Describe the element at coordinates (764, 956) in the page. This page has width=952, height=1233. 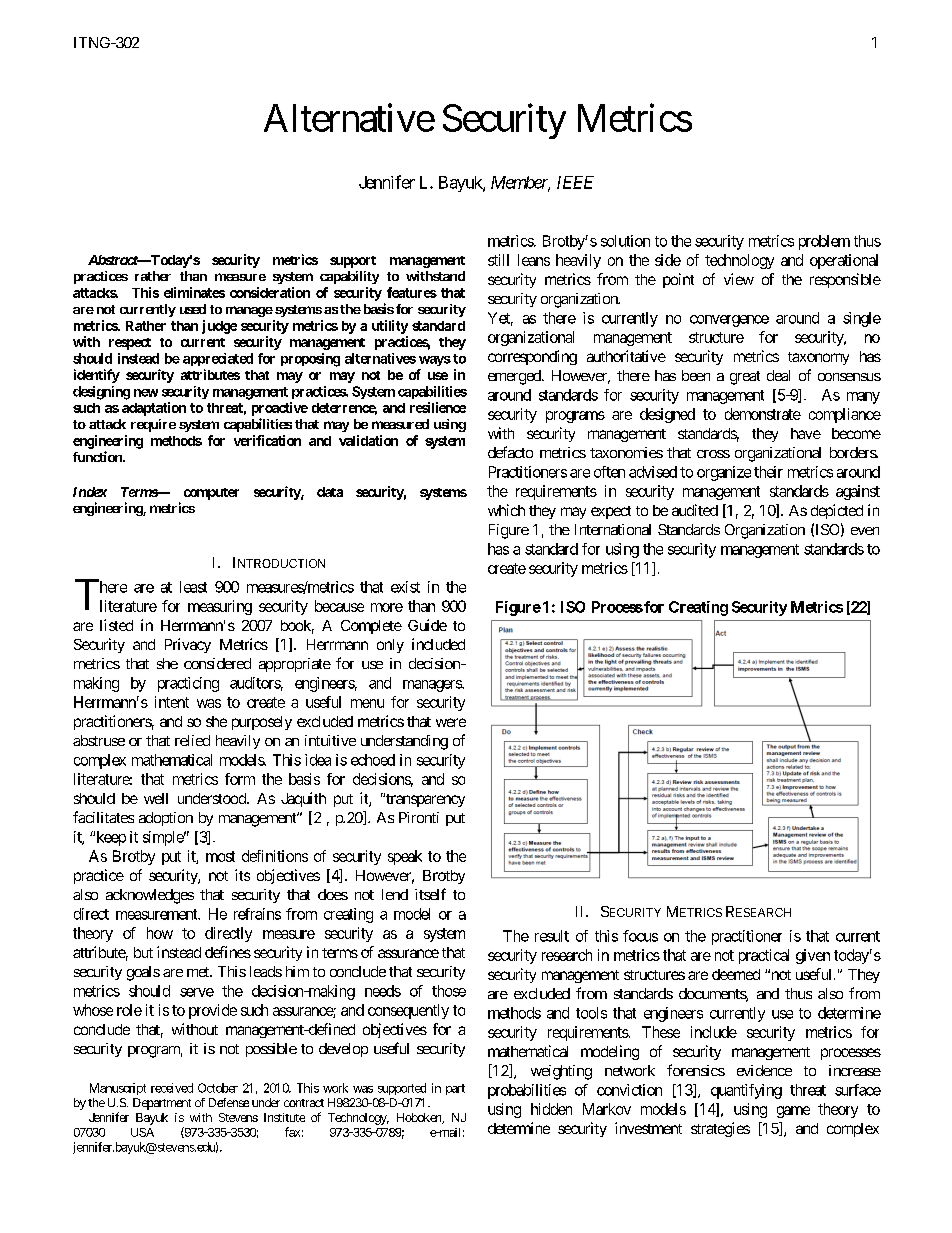
I see `practical` at that location.
